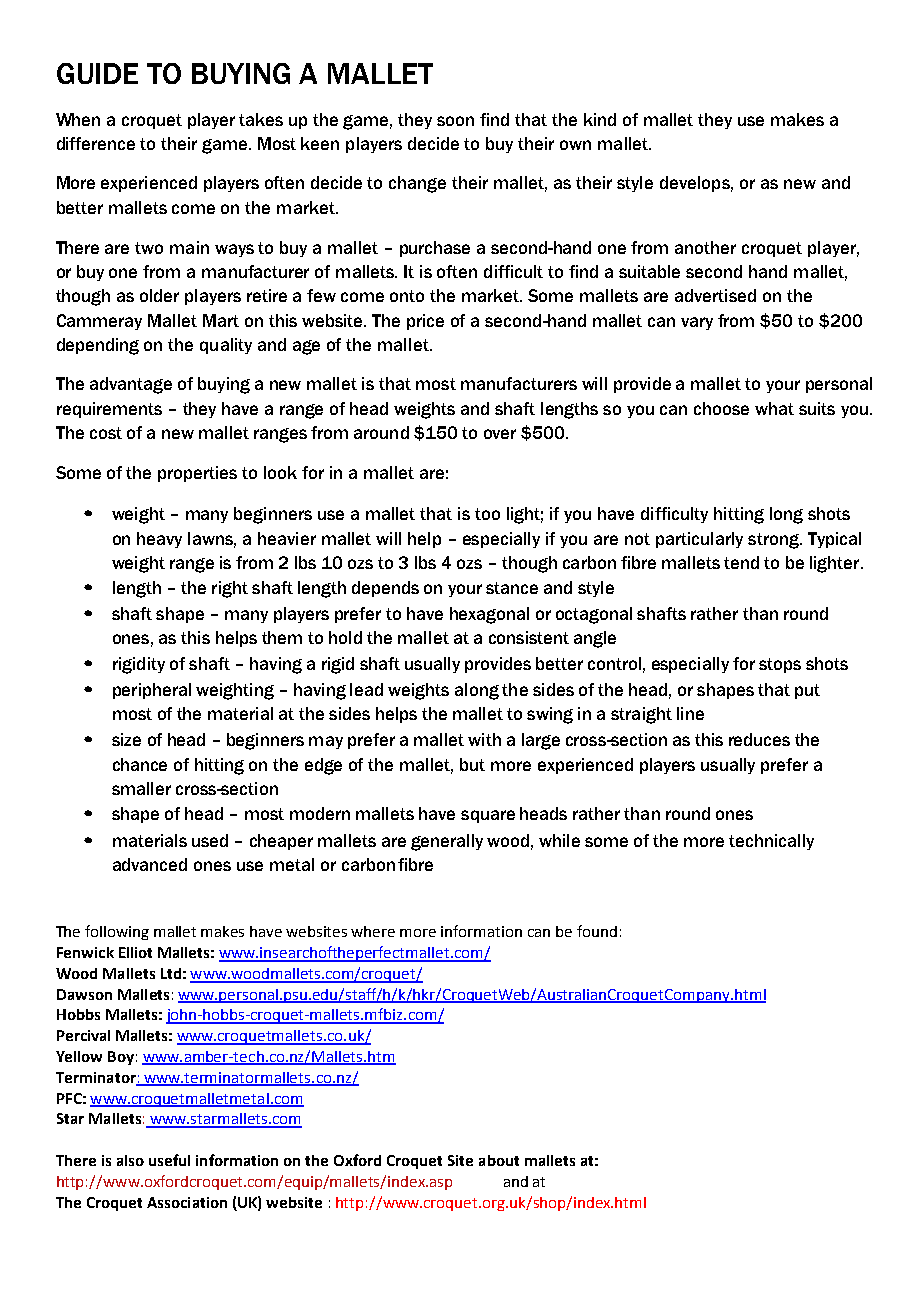 The image size is (924, 1307). What do you see at coordinates (780, 665) in the document?
I see `stops` at bounding box center [780, 665].
